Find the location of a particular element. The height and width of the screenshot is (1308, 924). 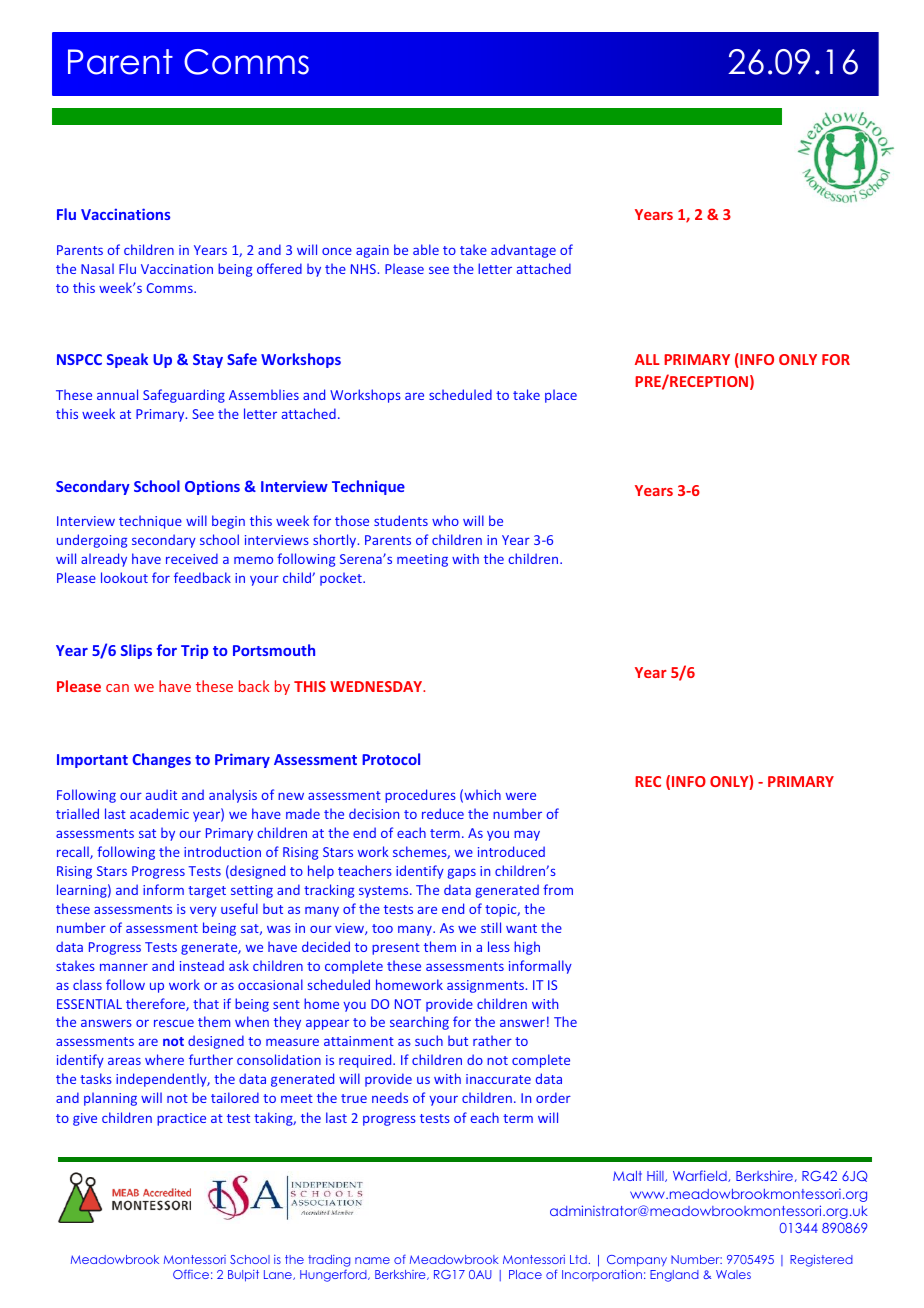

able is located at coordinates (426, 249).
